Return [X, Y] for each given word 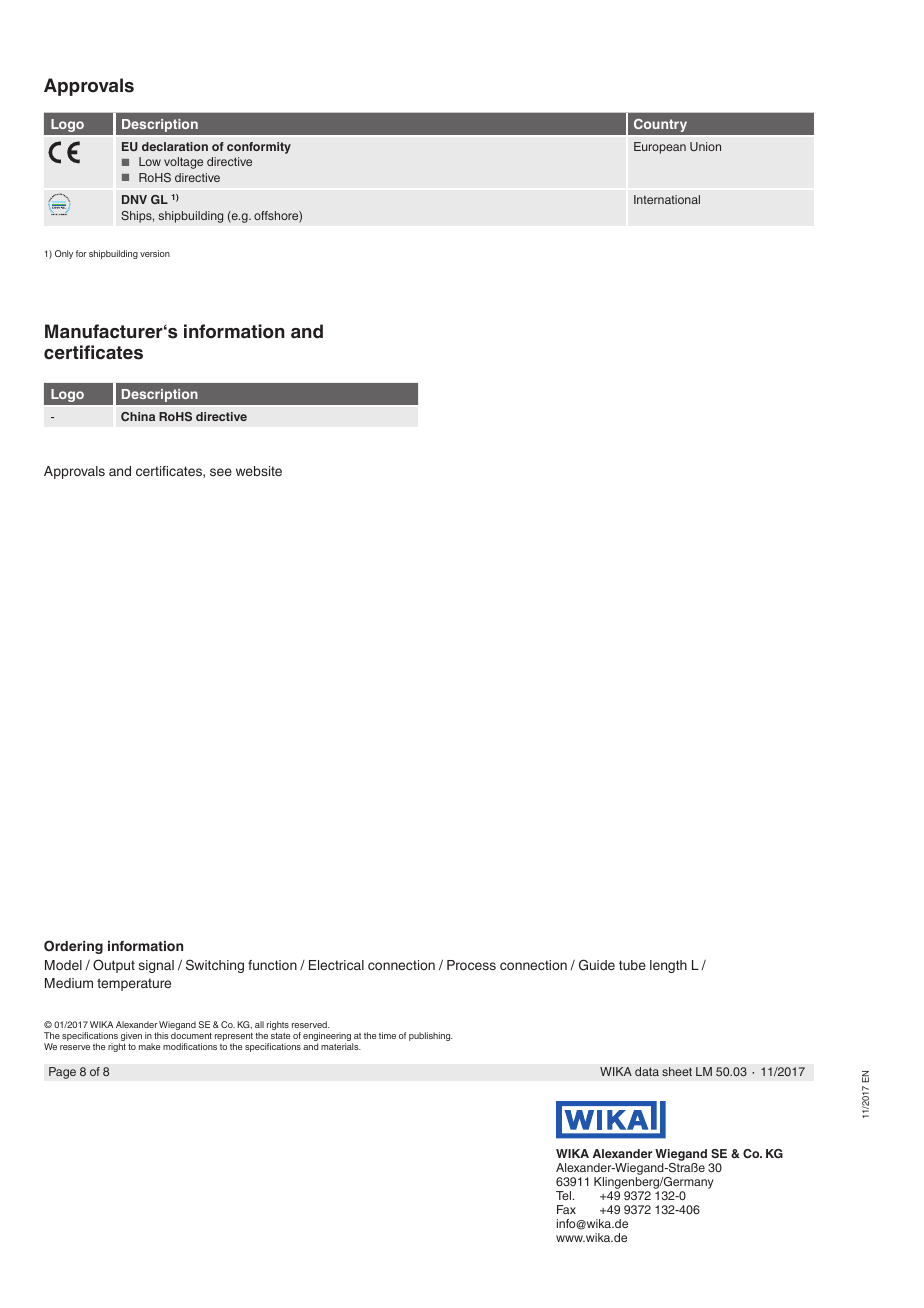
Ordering [73, 947]
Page [62, 1073]
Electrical [336, 965]
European [660, 148]
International [667, 199]
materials [341, 1046]
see [221, 472]
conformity [259, 148]
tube [632, 965]
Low [150, 161]
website [259, 471]
